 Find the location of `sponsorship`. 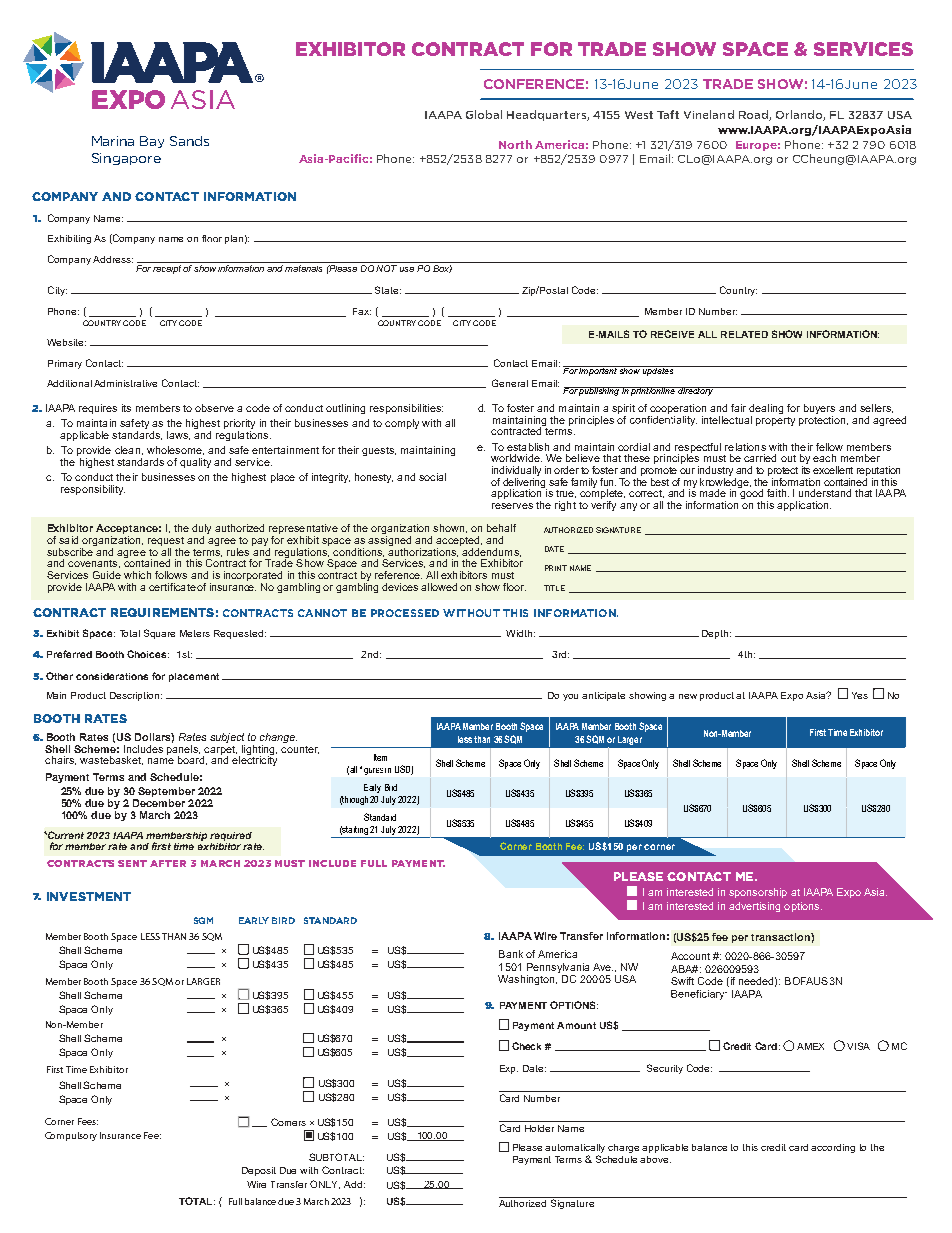

sponsorship is located at coordinates (758, 893).
